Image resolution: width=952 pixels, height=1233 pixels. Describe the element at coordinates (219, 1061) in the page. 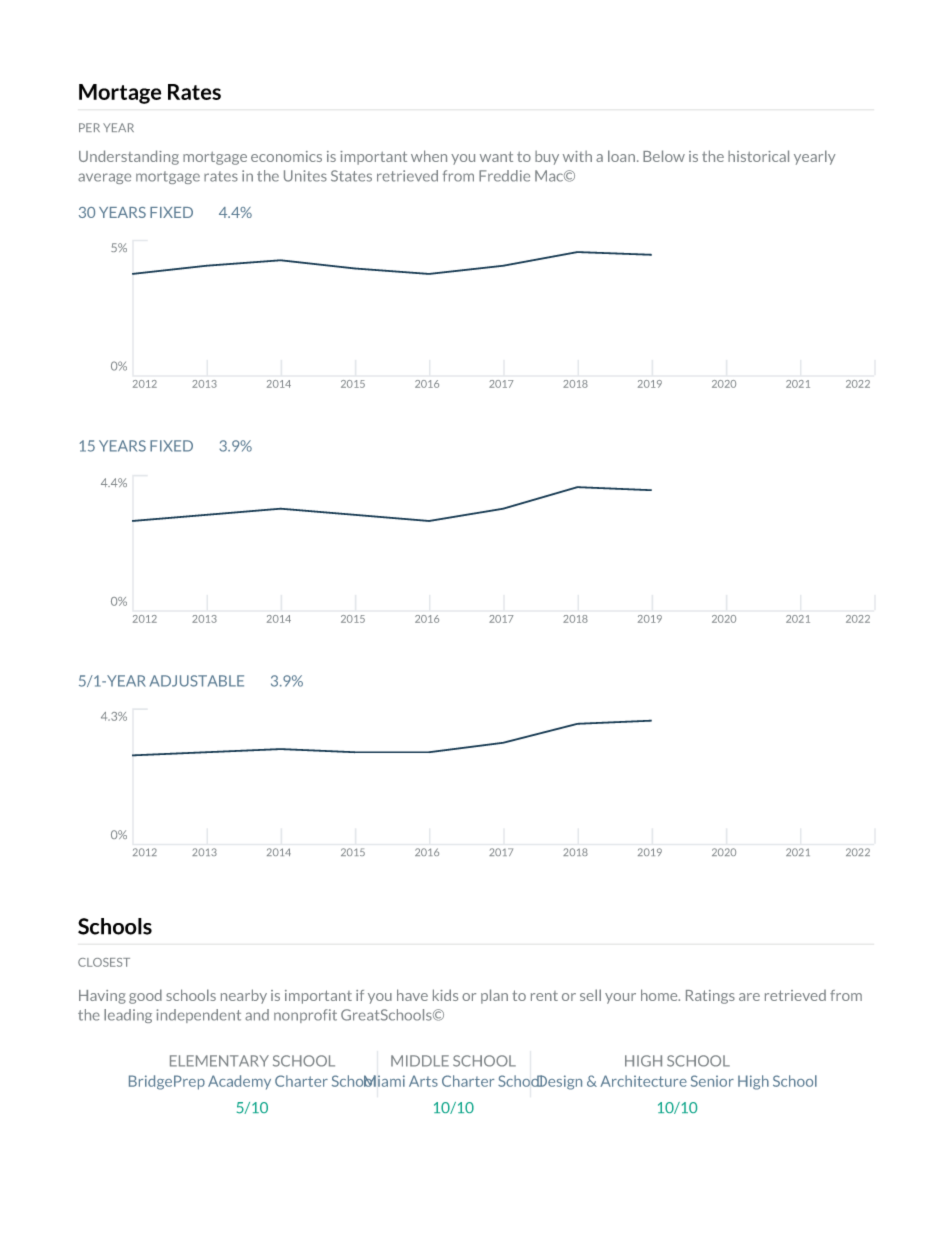

I see `ELEMENTARY` at that location.
